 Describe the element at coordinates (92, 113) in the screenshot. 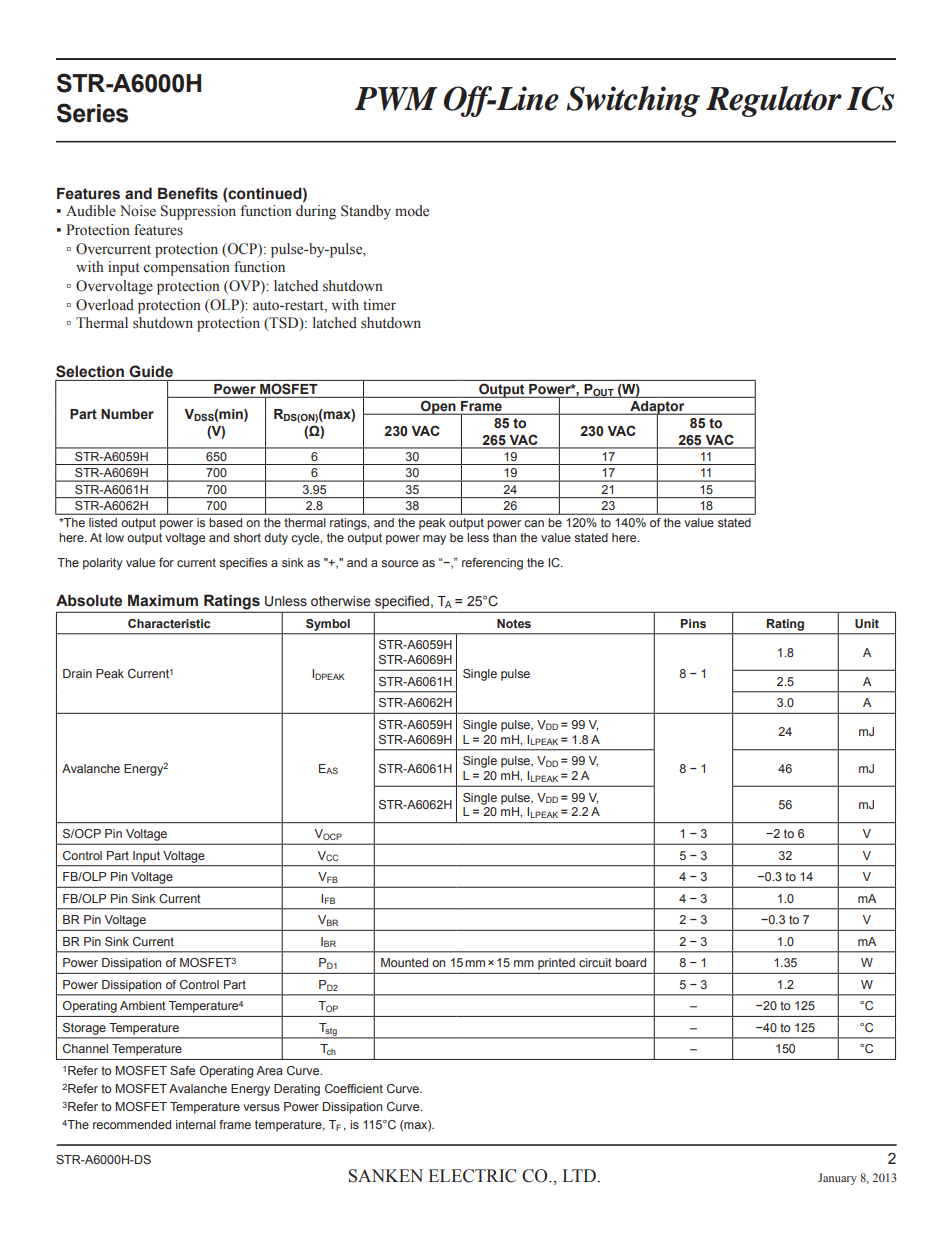

I see `Series` at that location.
